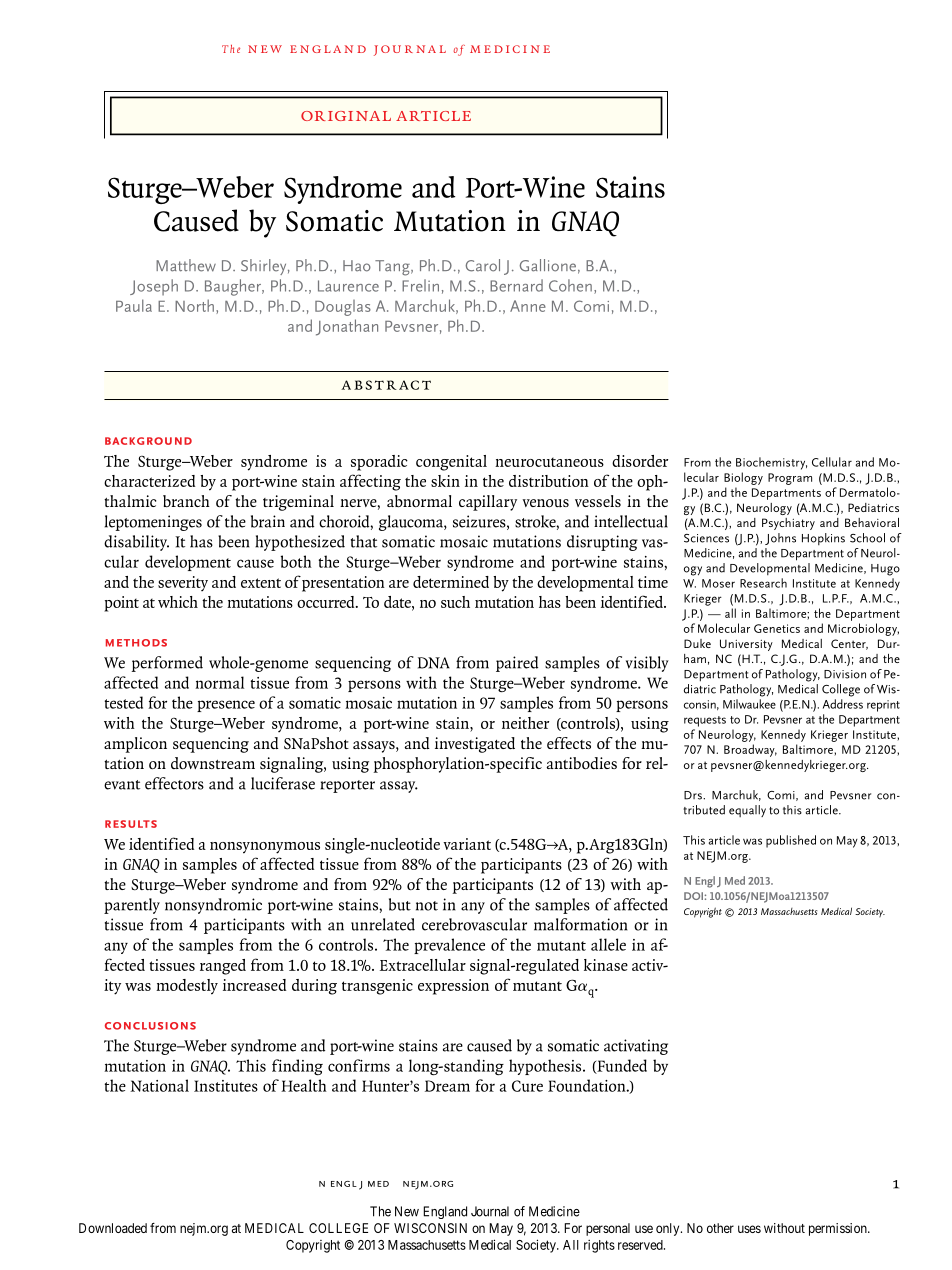 The height and width of the page is (1270, 952). Describe the element at coordinates (483, 265) in the page. I see `Carol` at that location.
